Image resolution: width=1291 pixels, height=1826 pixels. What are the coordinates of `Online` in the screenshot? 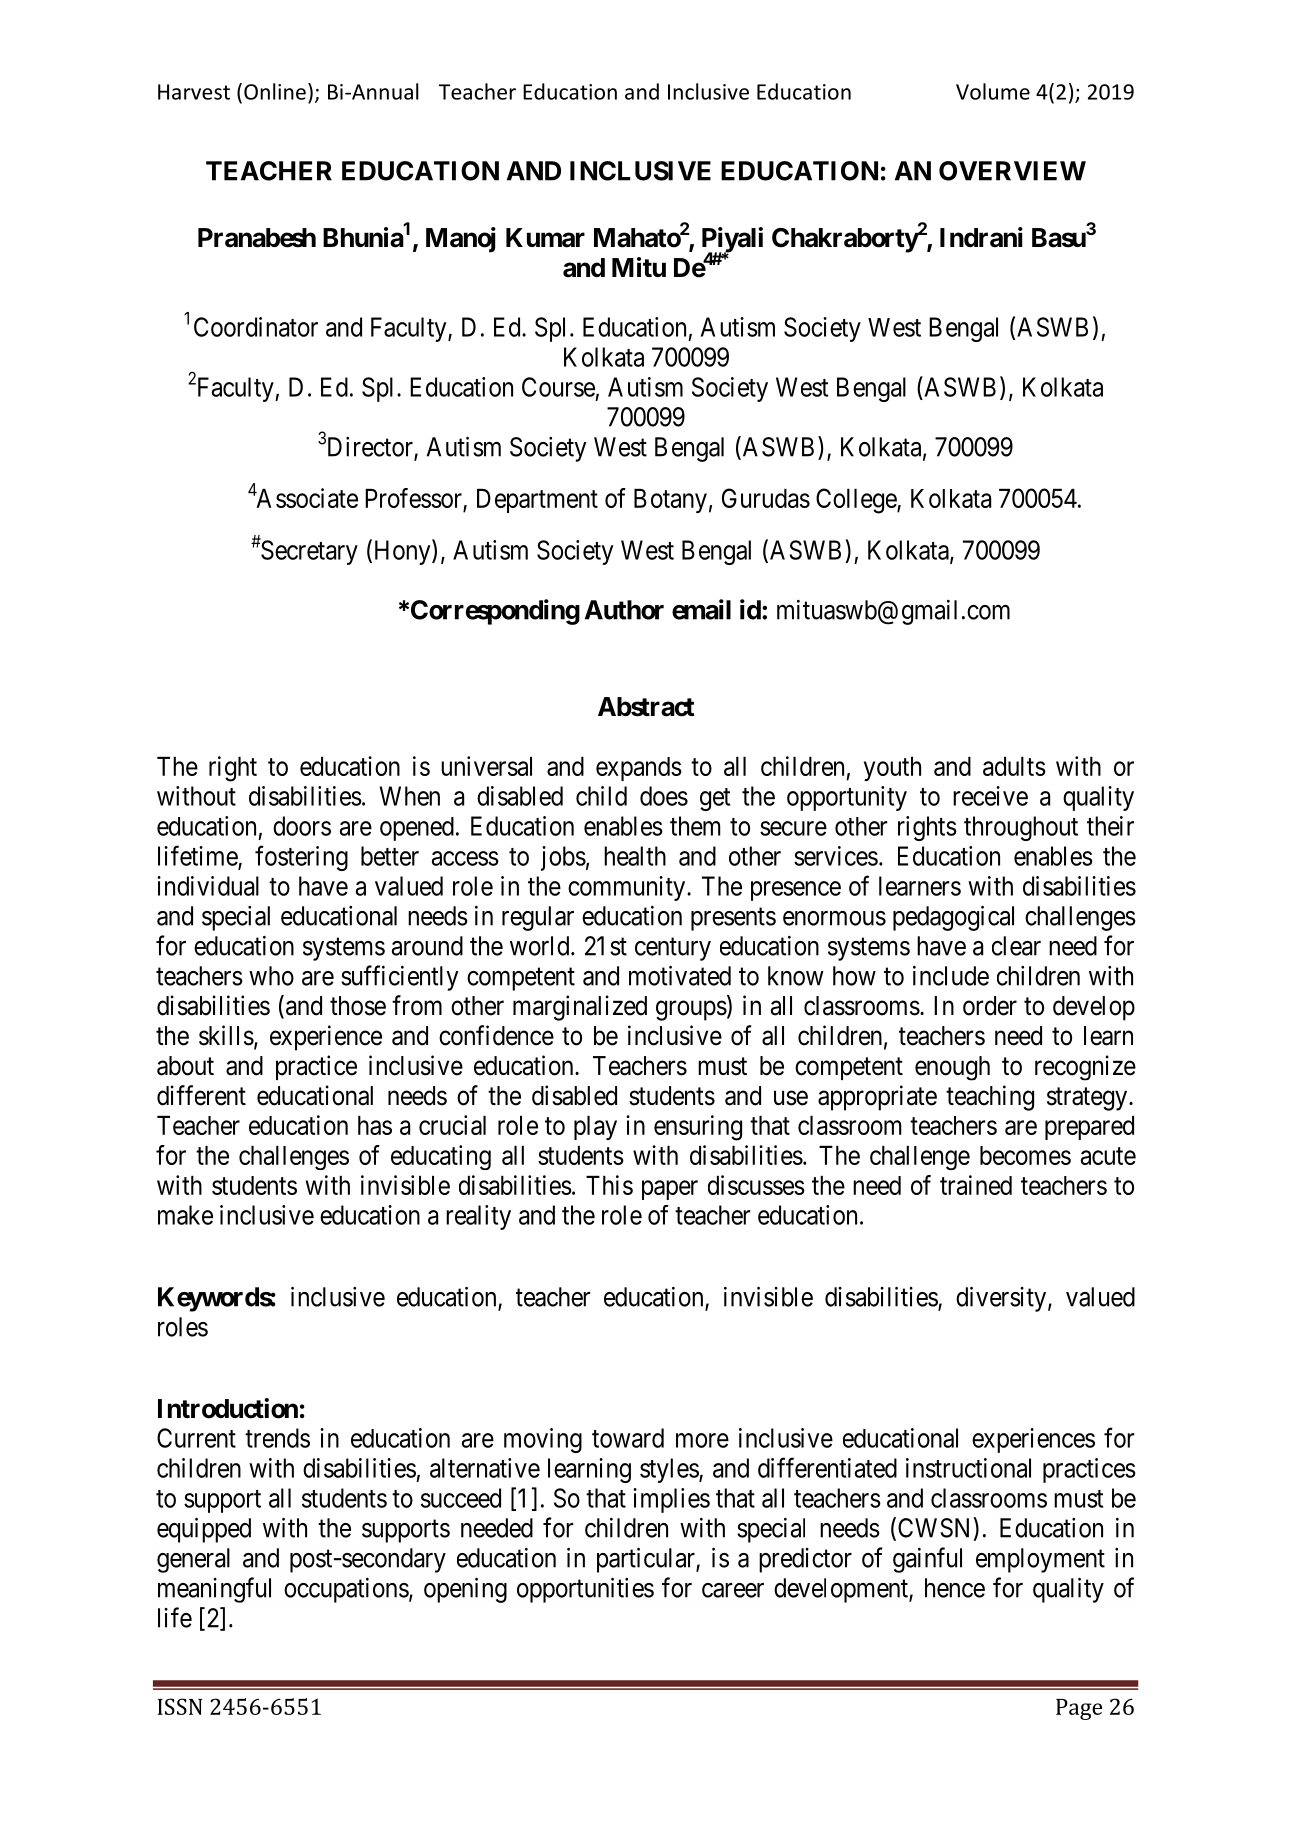 It's located at (275, 91).
